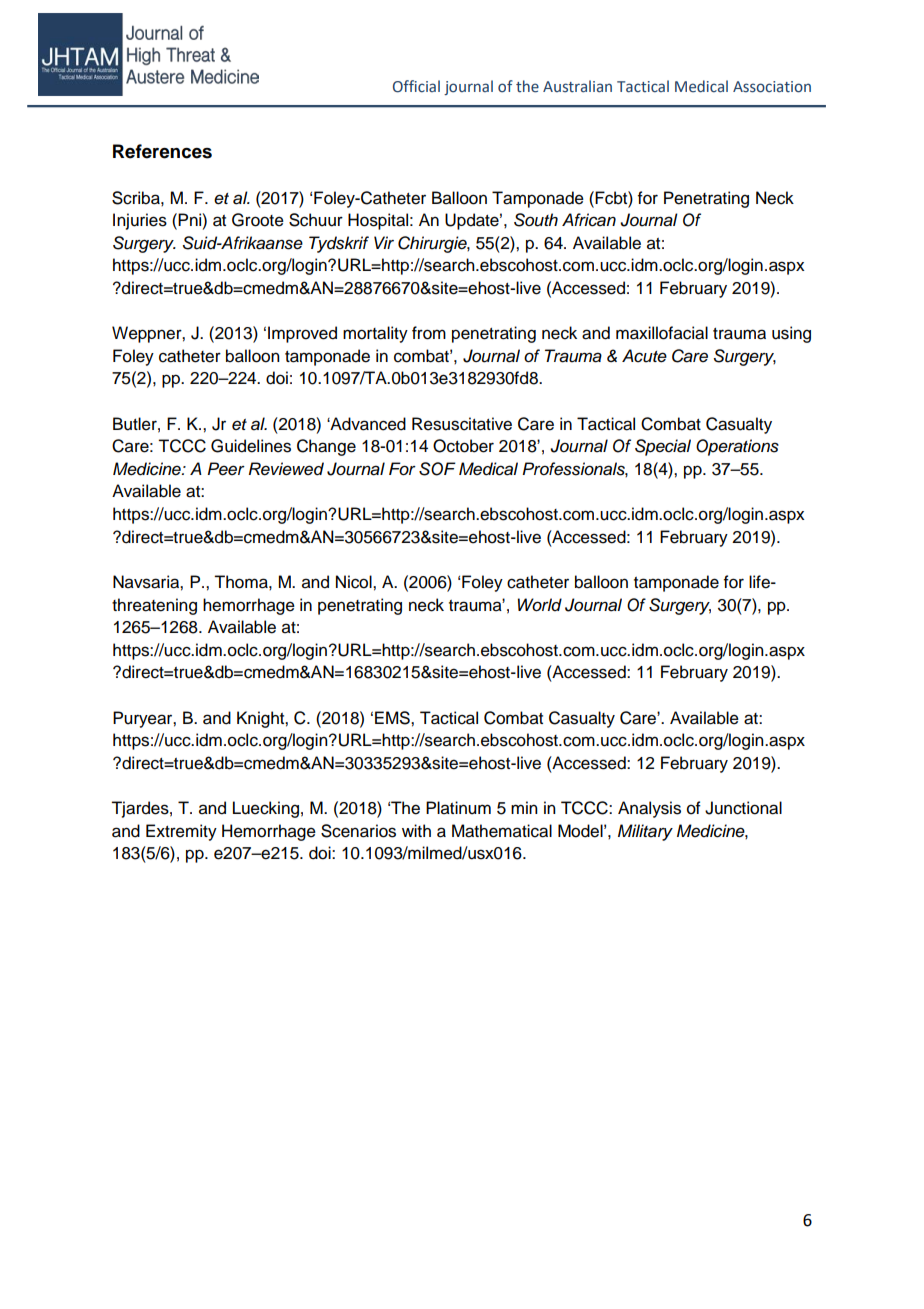 This screenshot has height=1309, width=924. Describe the element at coordinates (737, 447) in the screenshot. I see `Operations` at that location.
